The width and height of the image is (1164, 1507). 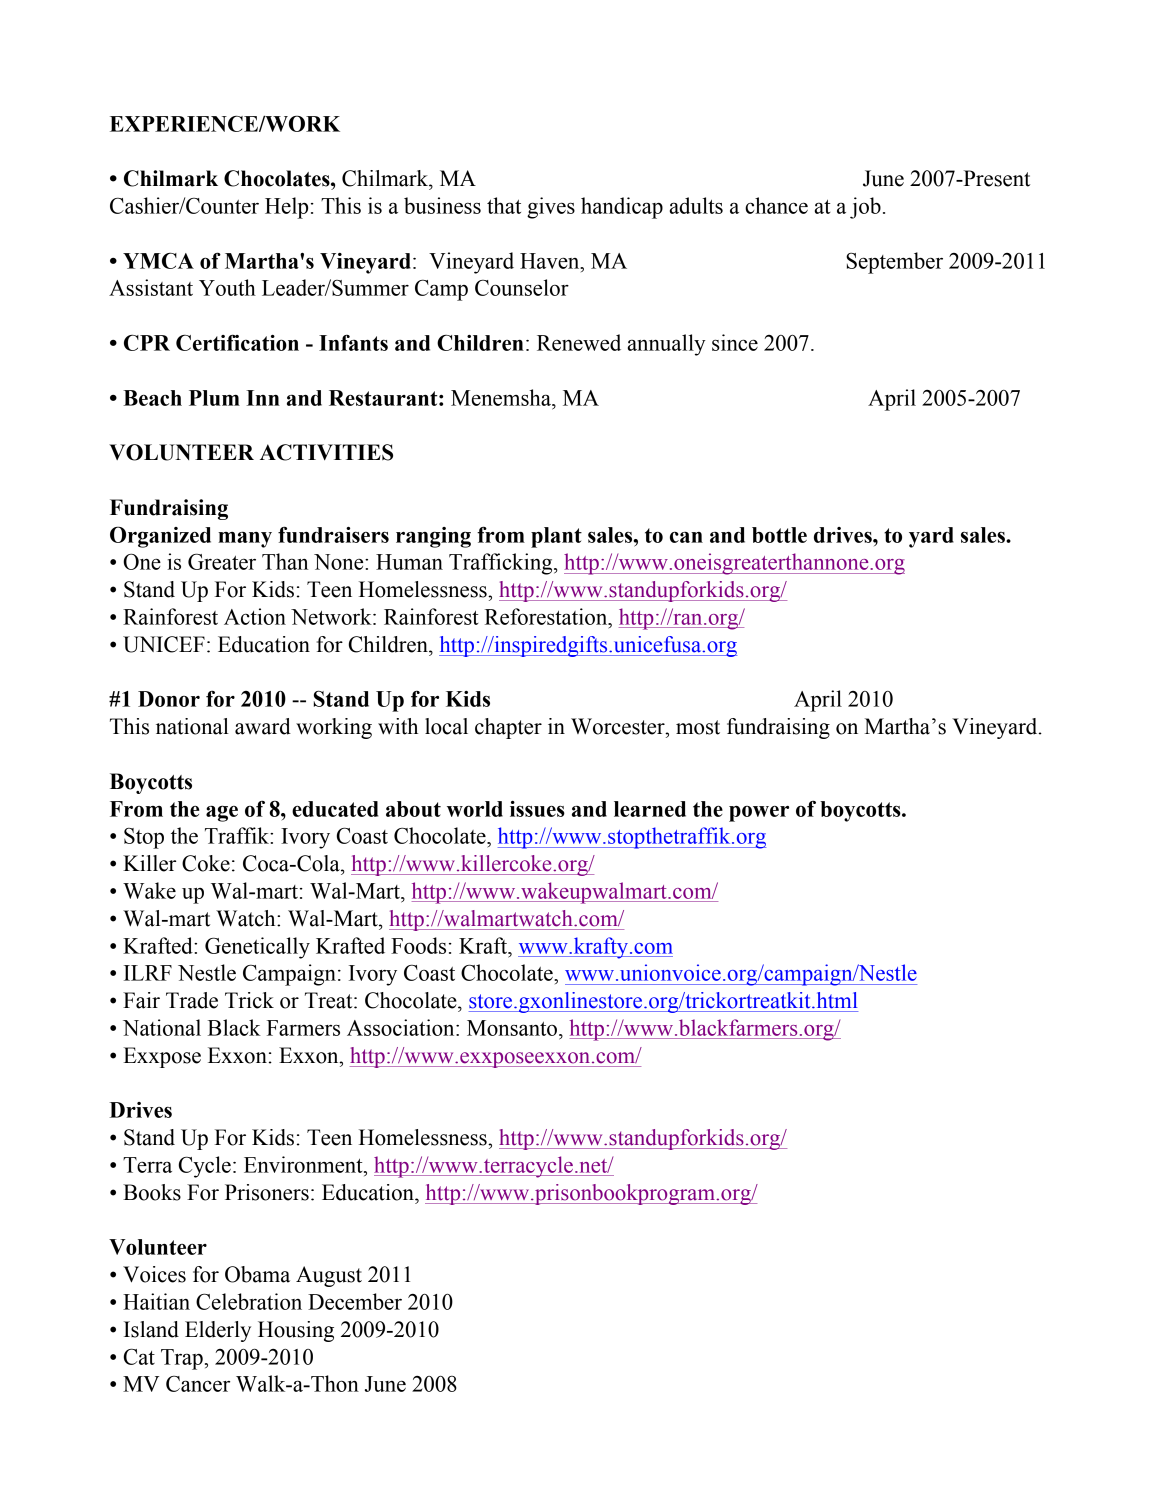 I want to click on bottle, so click(x=779, y=535).
